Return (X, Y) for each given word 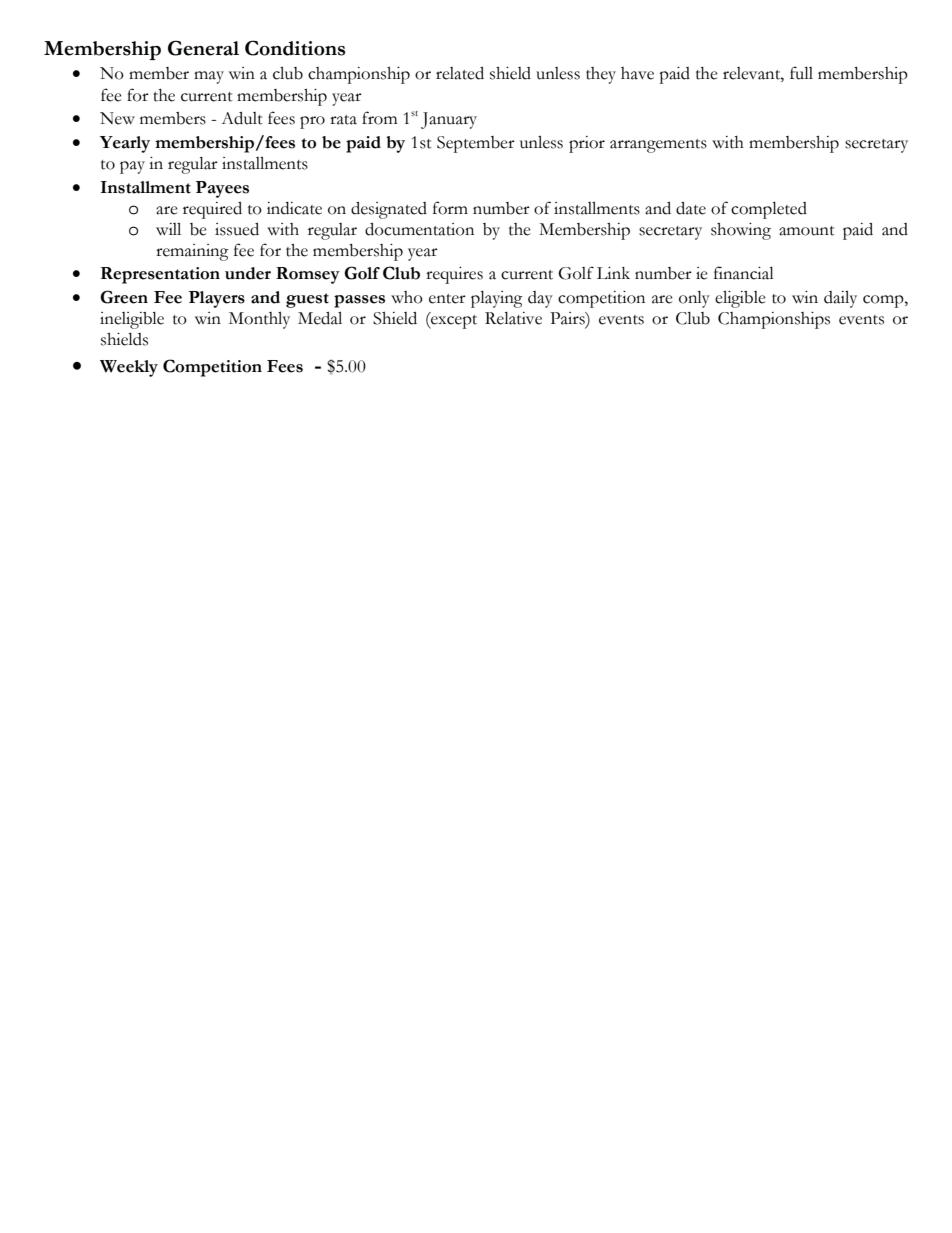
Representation (160, 275)
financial (744, 273)
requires (454, 275)
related (460, 73)
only (694, 299)
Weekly (129, 368)
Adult (242, 118)
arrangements (658, 146)
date (691, 208)
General (203, 48)
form (450, 208)
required (212, 210)
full (801, 73)
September (476, 144)
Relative (513, 318)
